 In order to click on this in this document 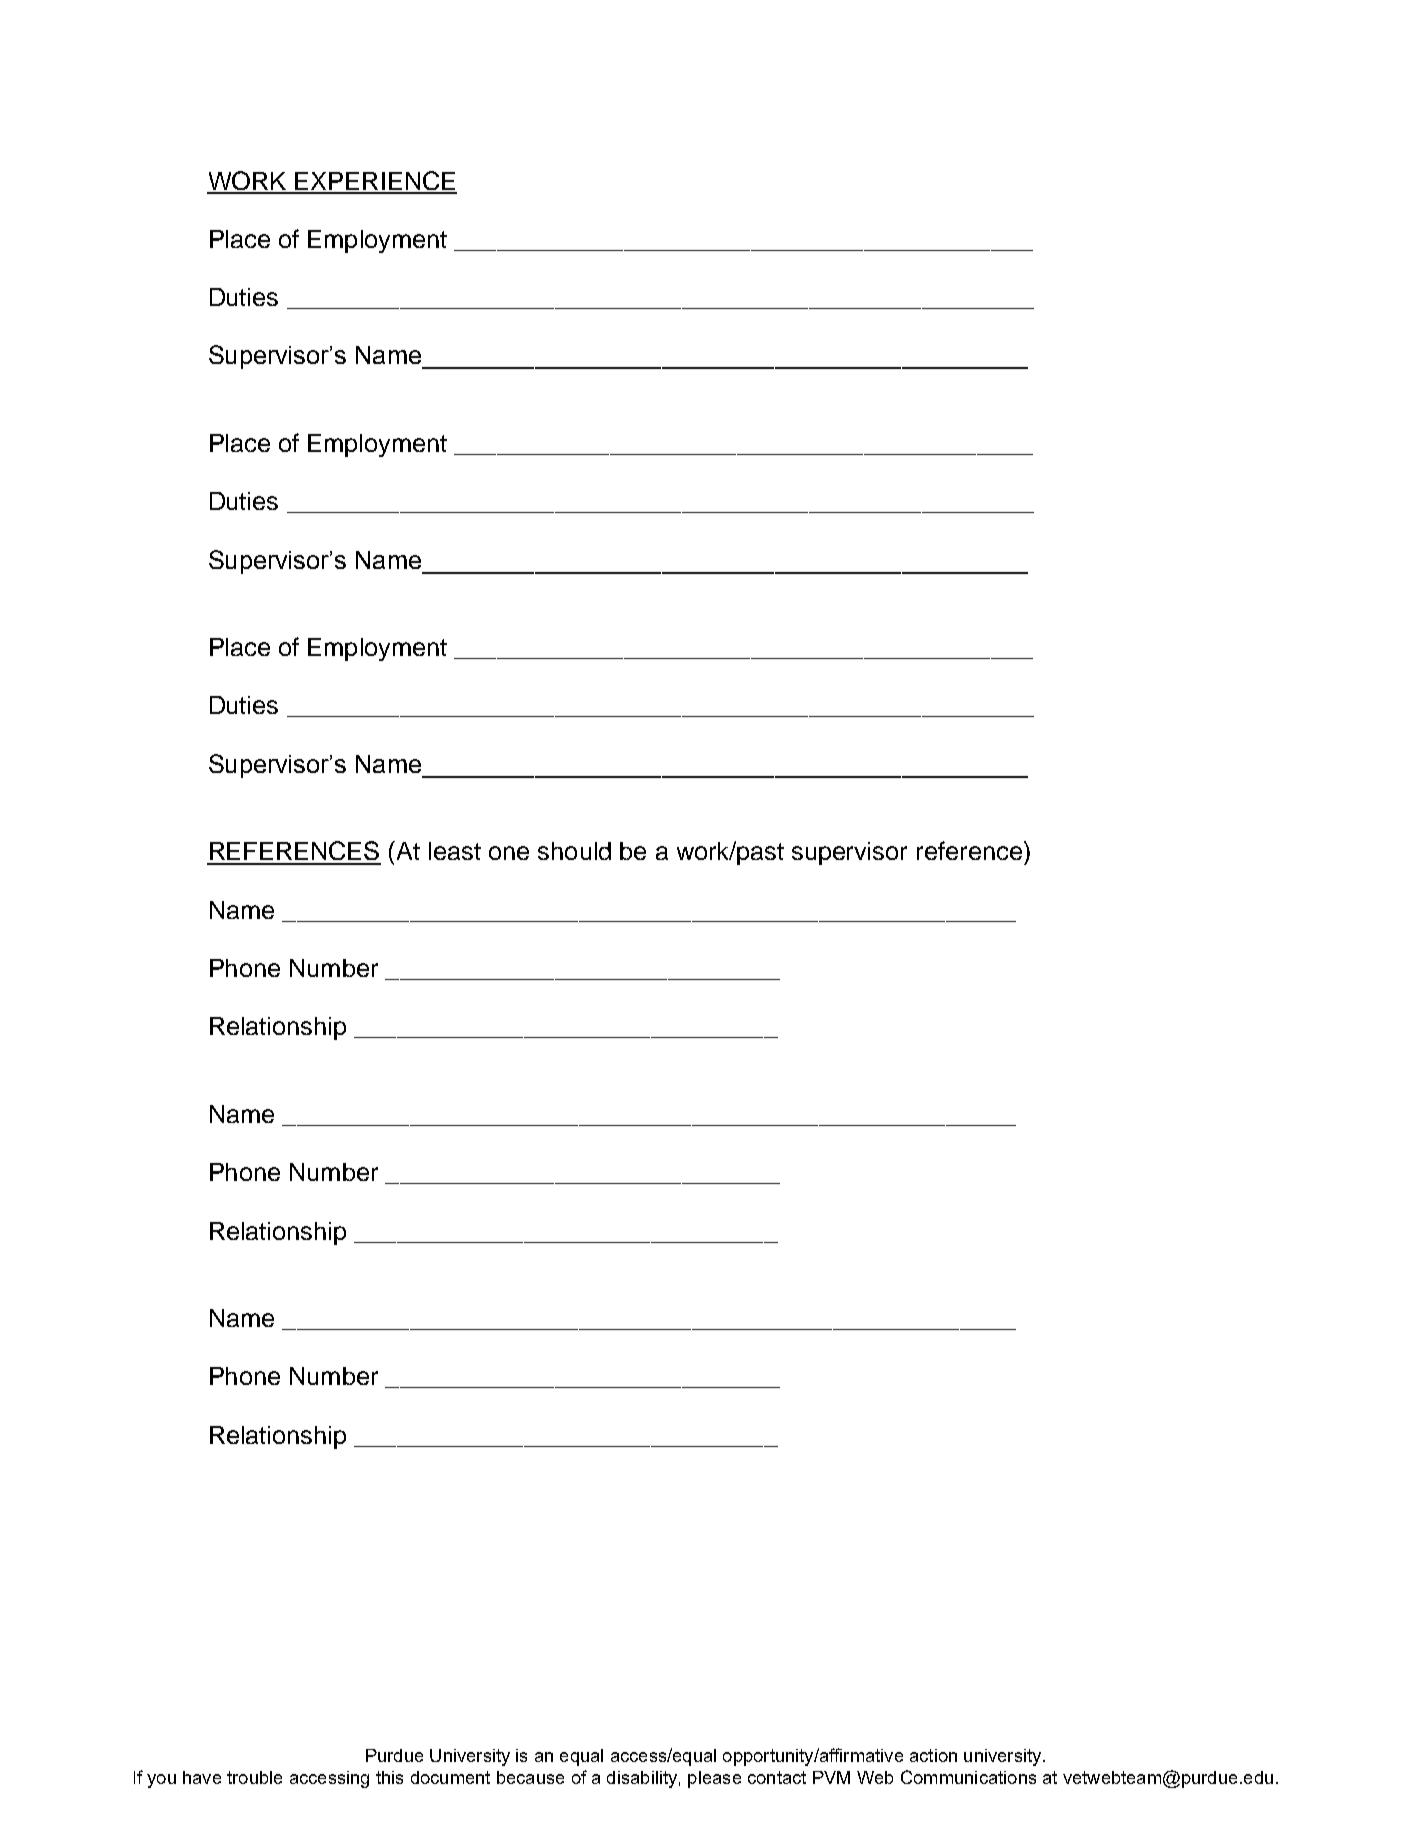, I will do `click(389, 1777)`.
